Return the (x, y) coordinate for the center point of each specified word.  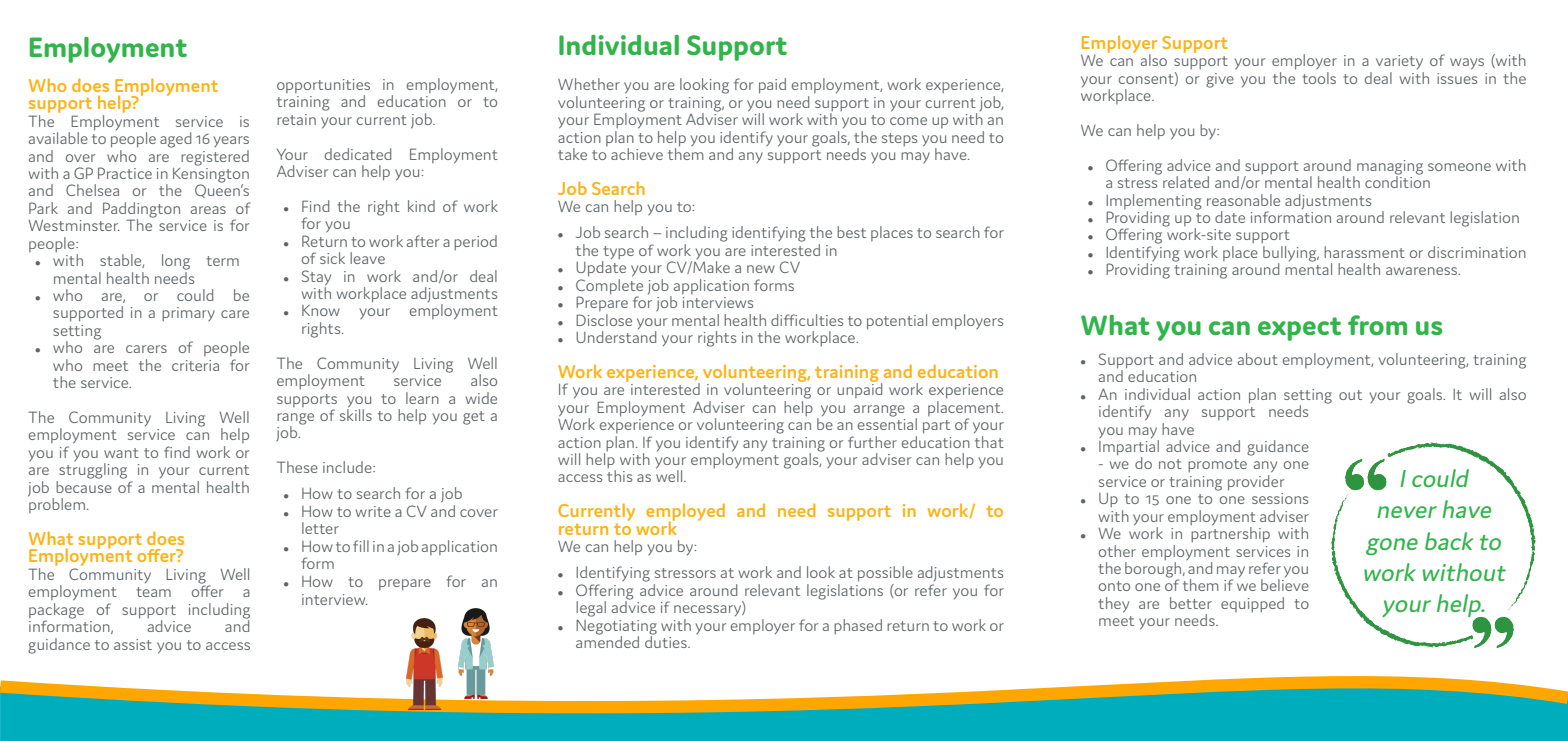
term (222, 261)
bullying (1290, 253)
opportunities (323, 87)
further (872, 442)
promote (1217, 466)
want (121, 453)
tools (1319, 78)
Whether (589, 84)
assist (133, 644)
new (761, 269)
